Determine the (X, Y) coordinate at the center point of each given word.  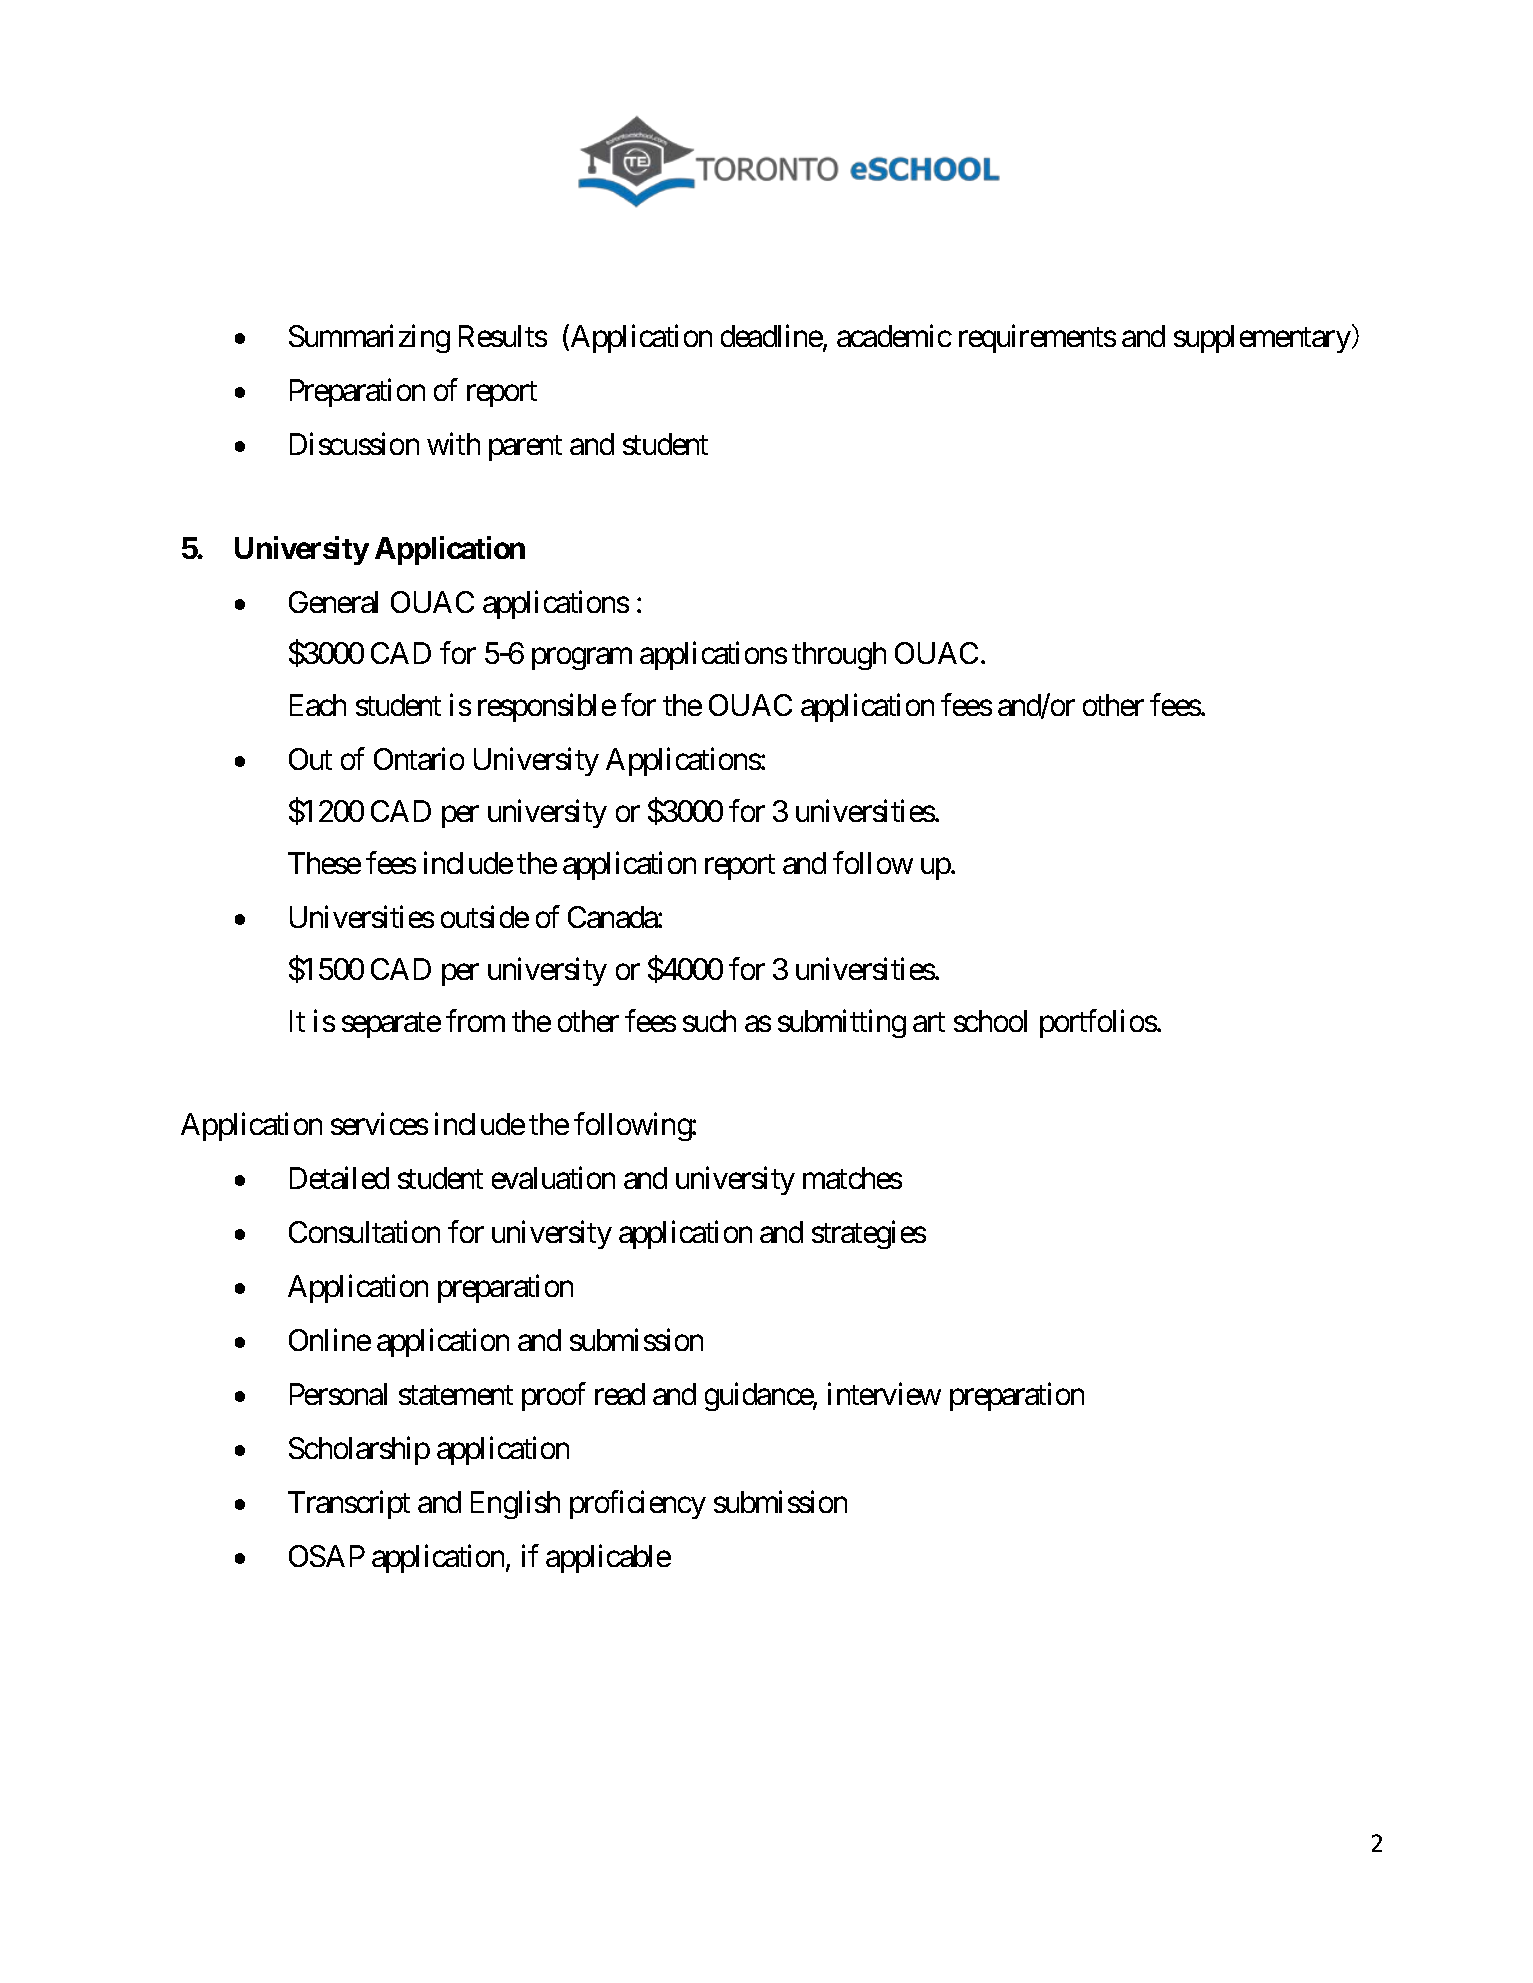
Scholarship (359, 1451)
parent (525, 448)
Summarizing (369, 339)
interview (884, 1394)
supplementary (1262, 339)
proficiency (638, 1504)
